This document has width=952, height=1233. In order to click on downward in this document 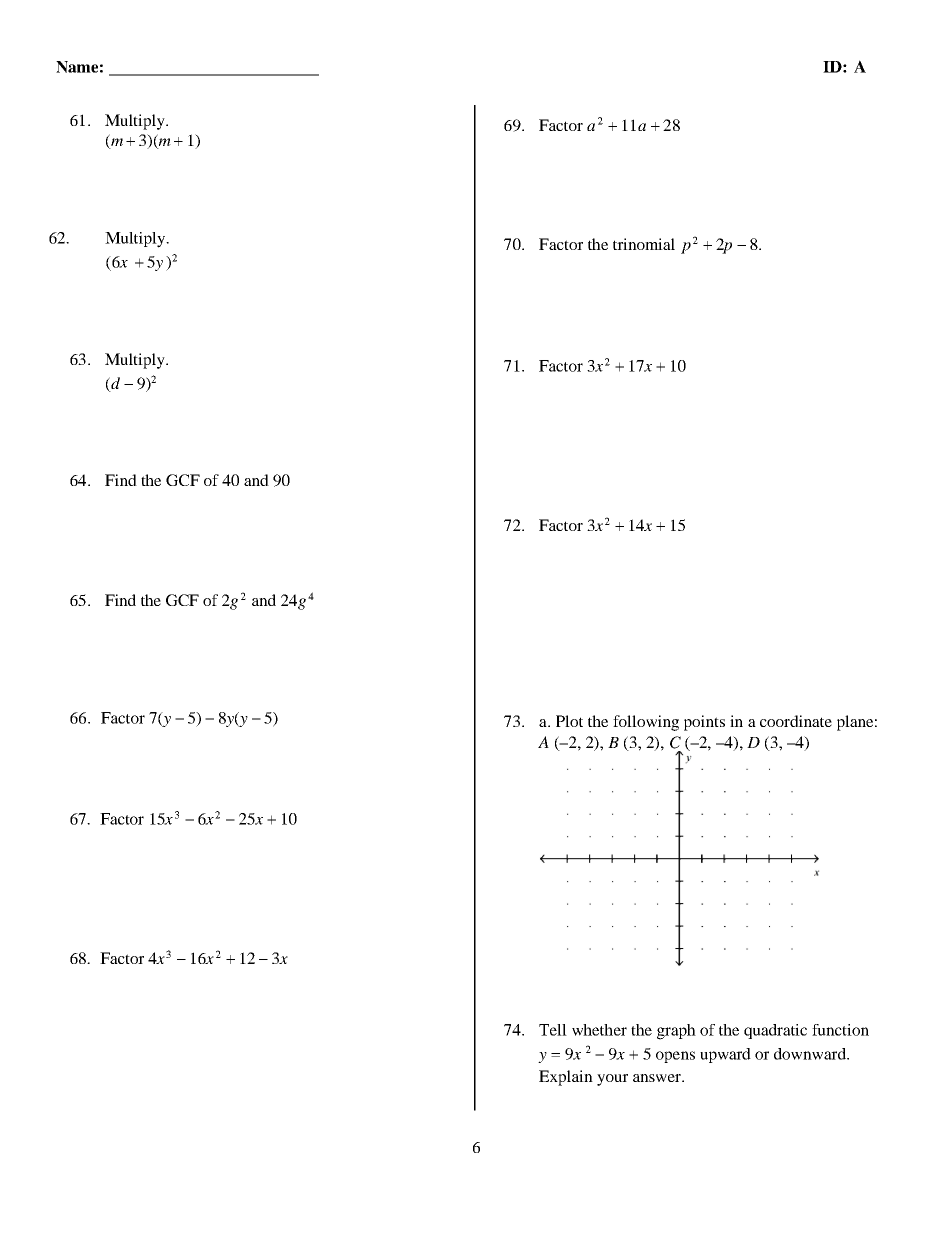, I will do `click(811, 1054)`.
